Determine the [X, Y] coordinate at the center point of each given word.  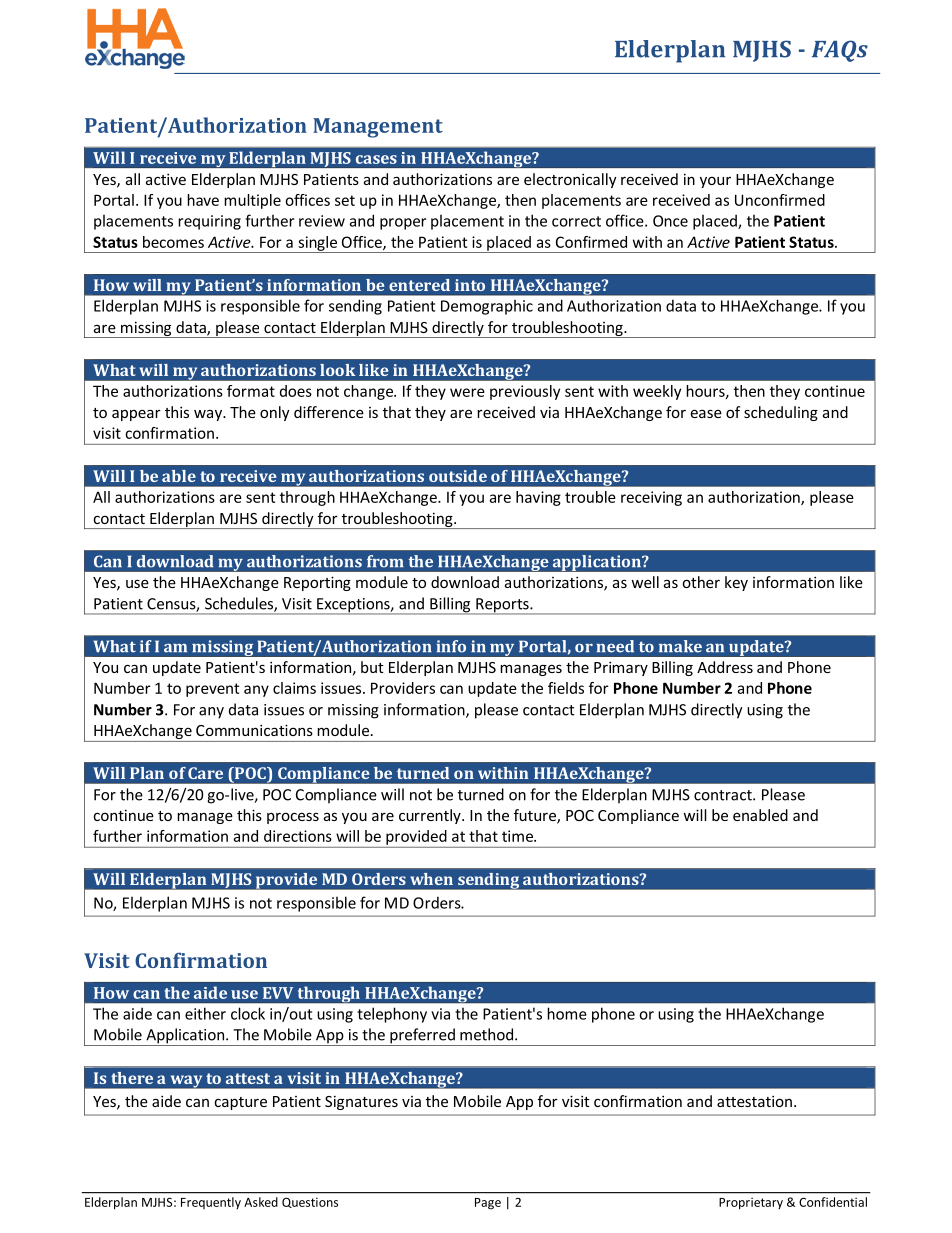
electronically [570, 180]
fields [566, 688]
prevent [212, 690]
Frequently [211, 1203]
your [715, 182]
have [203, 200]
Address [725, 667]
